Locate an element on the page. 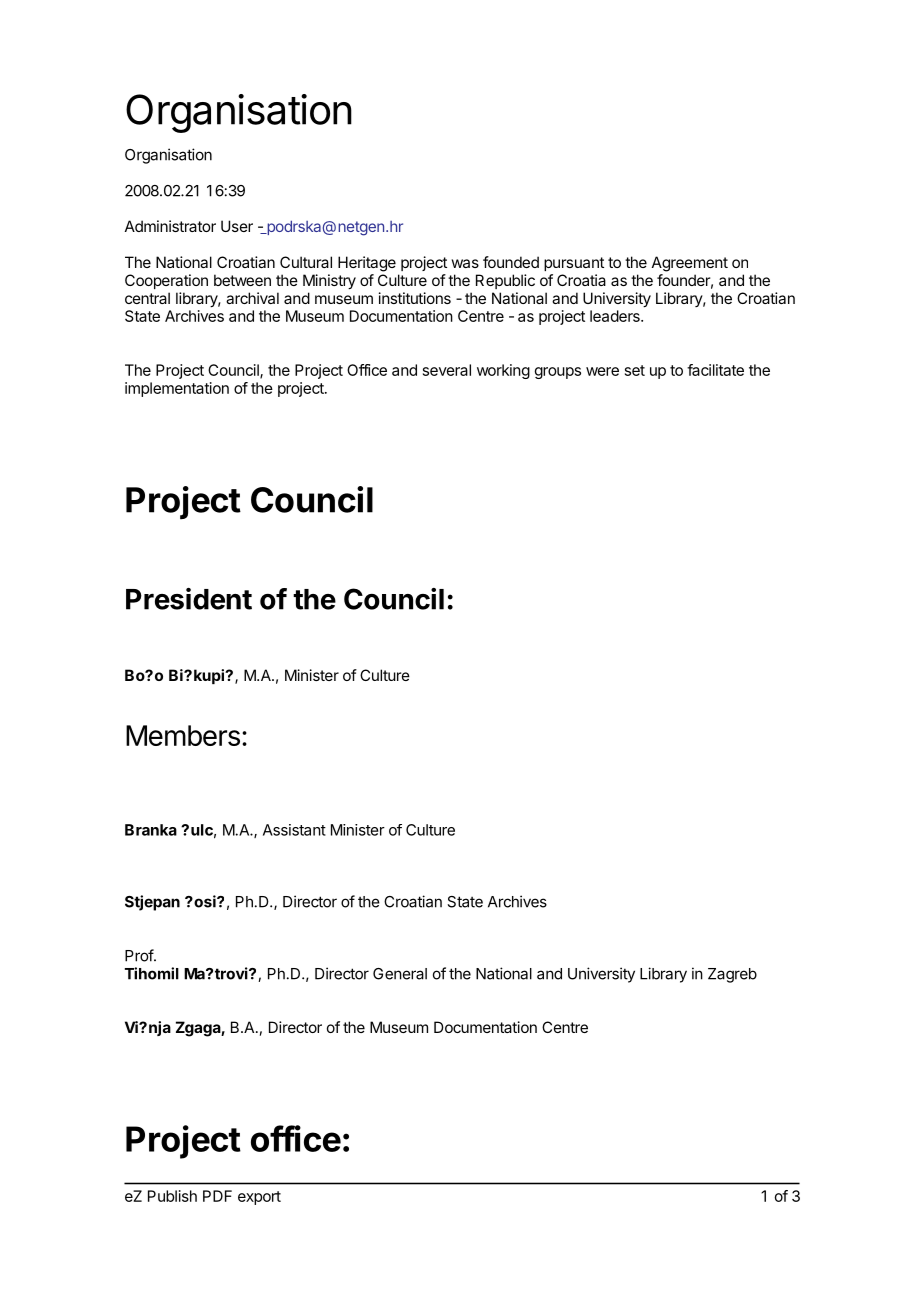 The height and width of the document is (1308, 924). between is located at coordinates (242, 280).
